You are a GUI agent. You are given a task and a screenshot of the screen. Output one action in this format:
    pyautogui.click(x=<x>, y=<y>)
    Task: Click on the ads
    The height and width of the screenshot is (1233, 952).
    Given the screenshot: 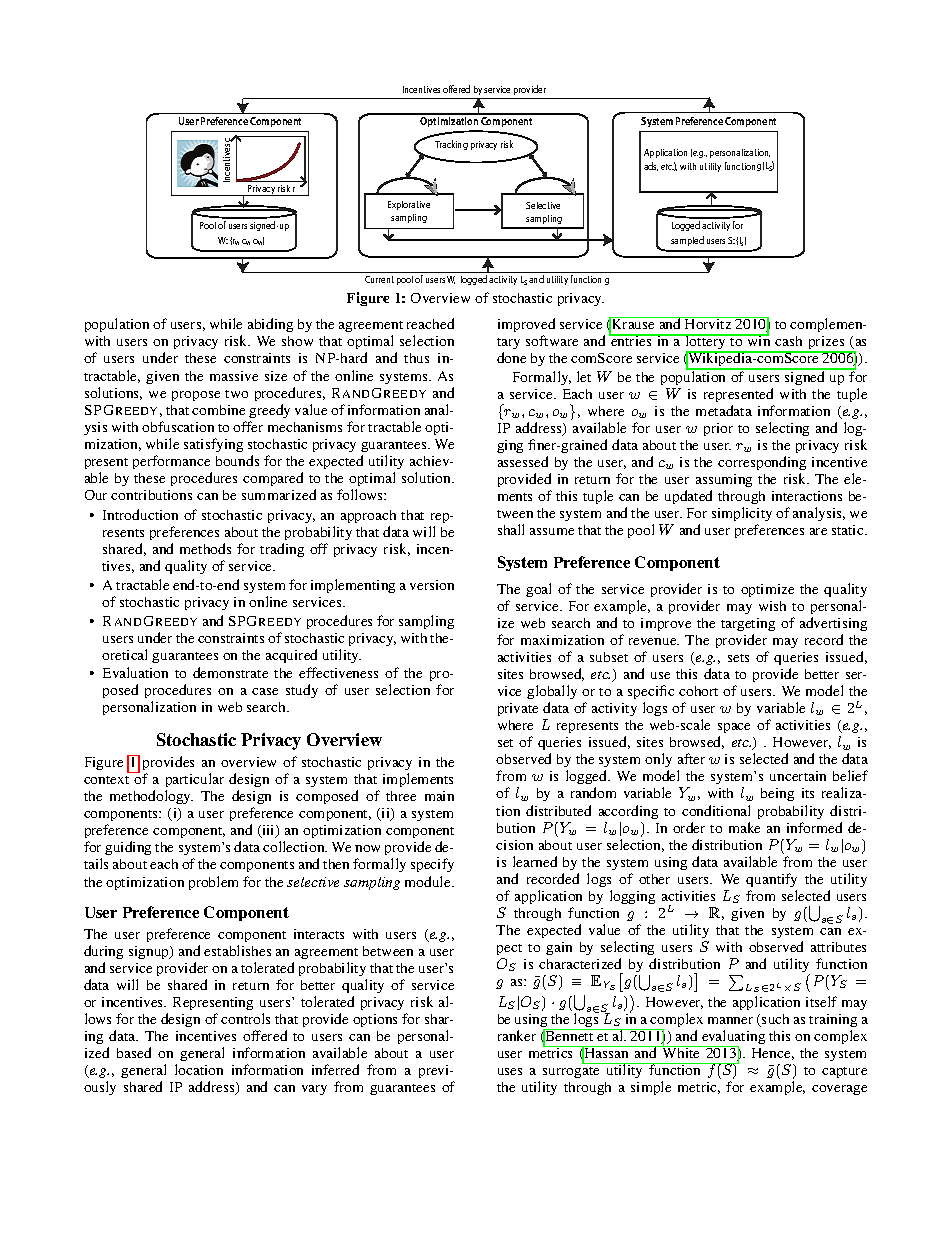 What is the action you would take?
    pyautogui.click(x=651, y=166)
